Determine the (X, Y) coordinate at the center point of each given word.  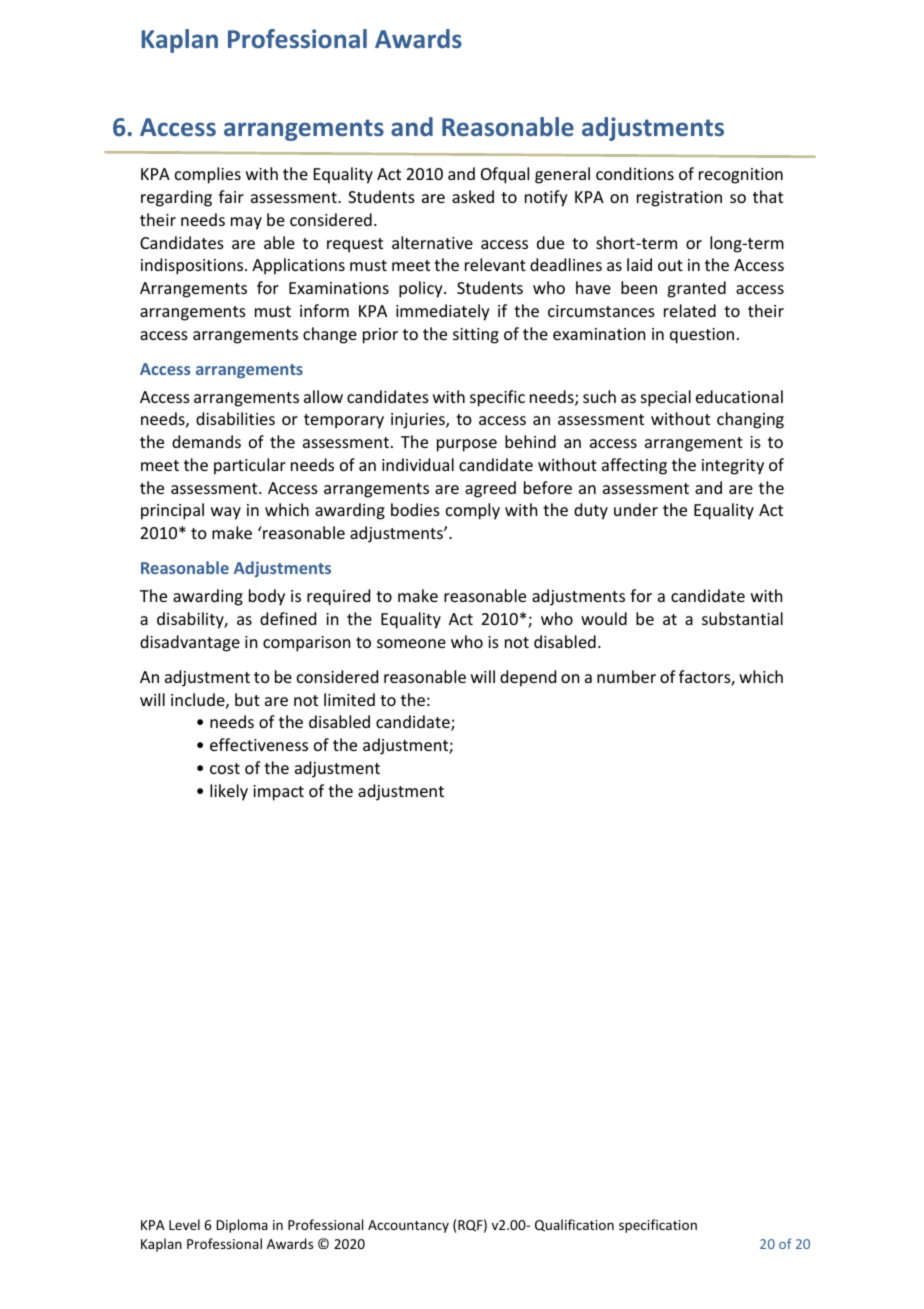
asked (473, 196)
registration (679, 199)
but (247, 699)
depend (528, 678)
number (626, 676)
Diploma (242, 1226)
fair (231, 196)
